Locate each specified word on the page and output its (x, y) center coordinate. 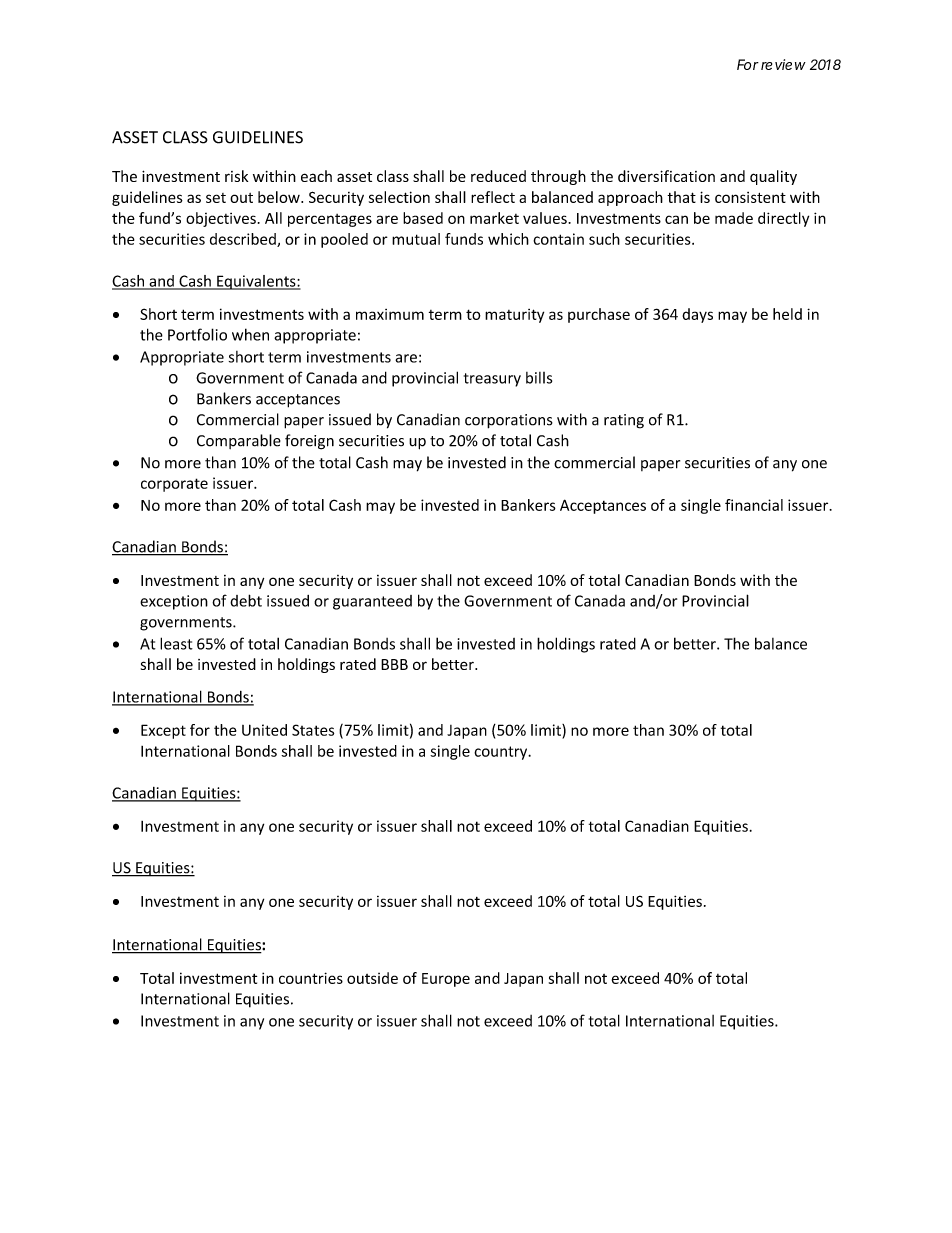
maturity (514, 316)
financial (754, 505)
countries (311, 978)
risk (236, 176)
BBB (394, 664)
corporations (509, 421)
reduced (498, 176)
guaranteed (372, 602)
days (697, 315)
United (264, 730)
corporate (174, 485)
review (783, 64)
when (250, 334)
